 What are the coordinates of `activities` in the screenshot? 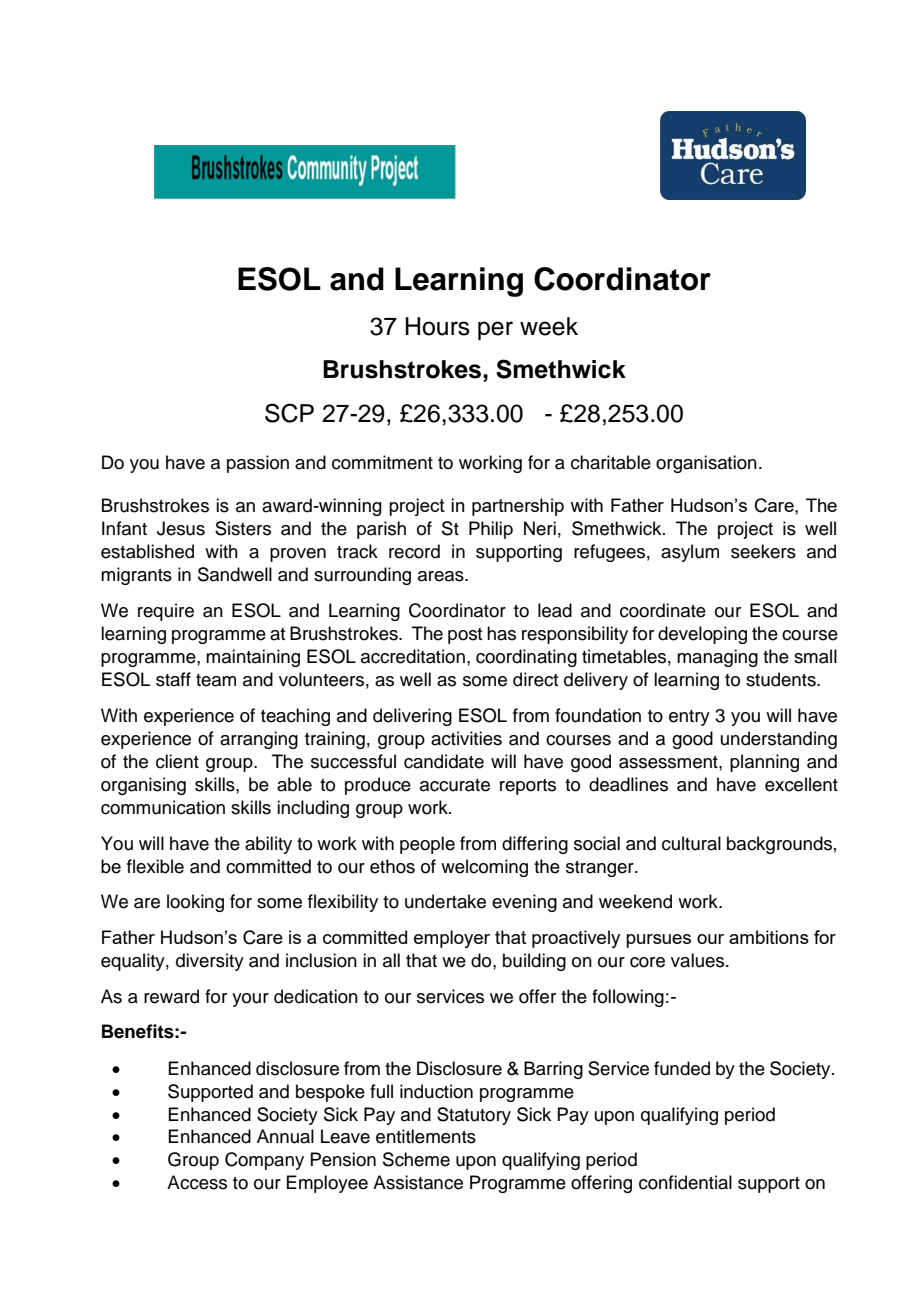 It's located at (466, 738).
